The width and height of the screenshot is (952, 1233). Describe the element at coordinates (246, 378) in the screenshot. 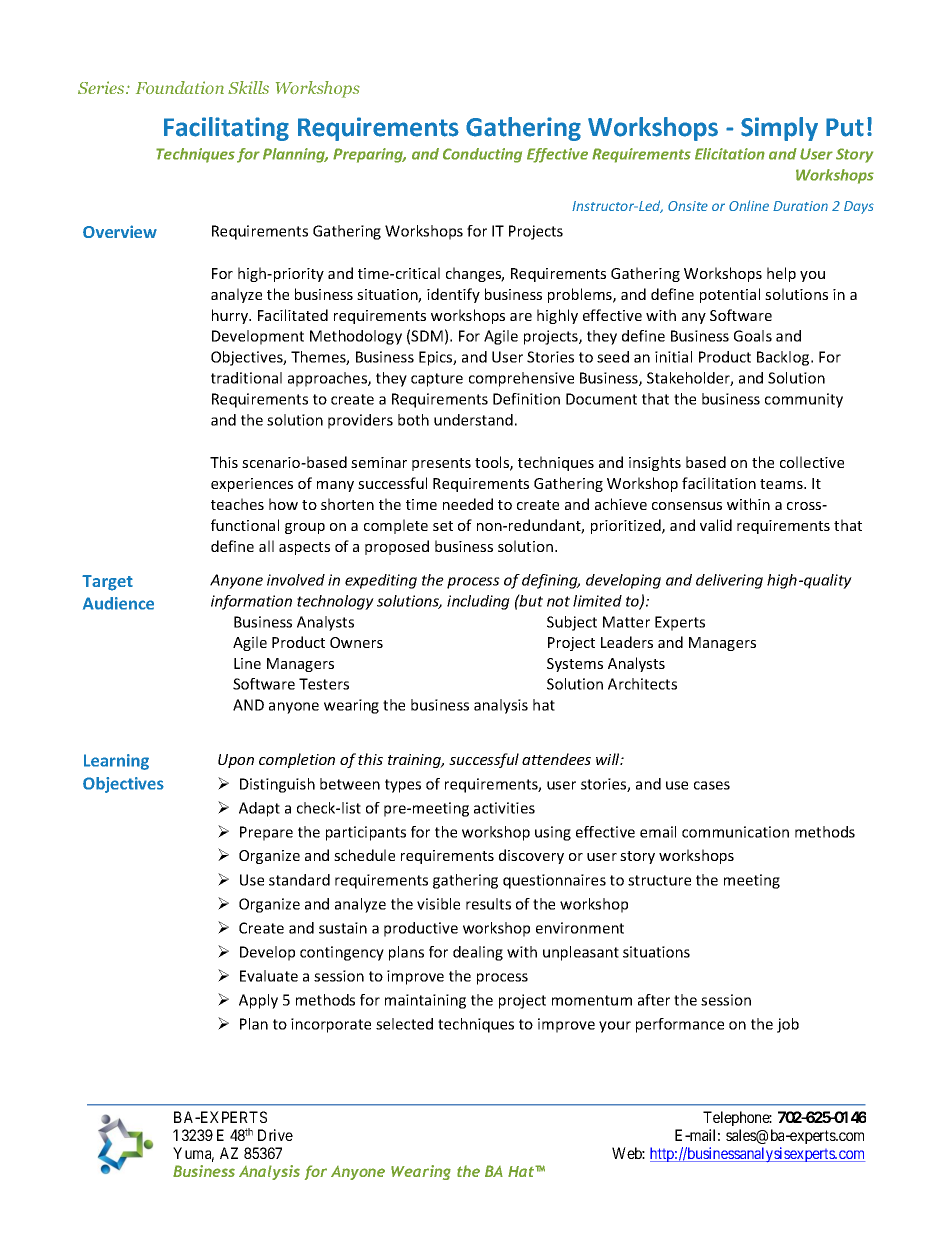

I see `traditional` at that location.
